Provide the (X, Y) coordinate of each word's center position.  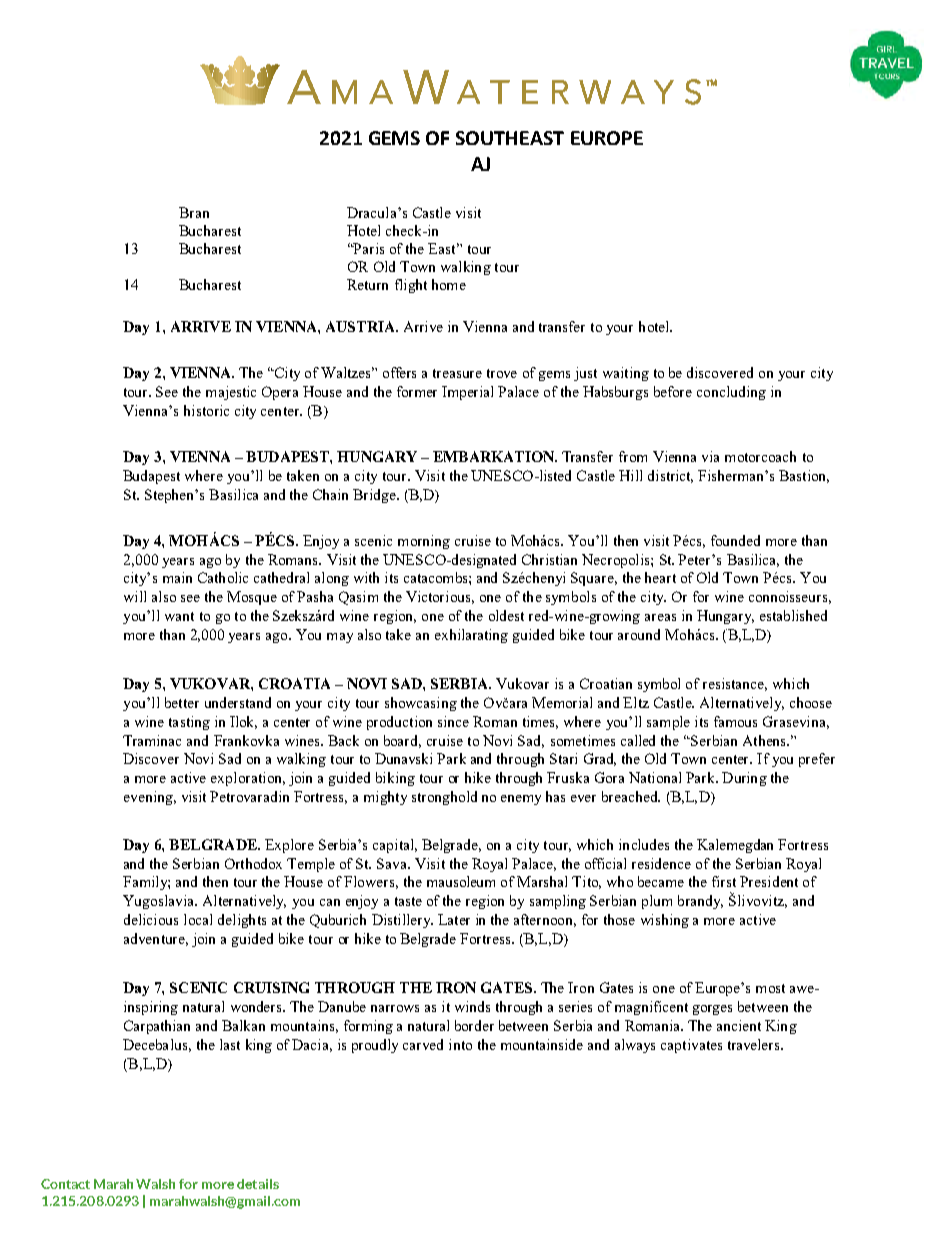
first (724, 881)
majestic (231, 393)
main (177, 577)
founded (735, 540)
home (449, 284)
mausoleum (461, 881)
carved (423, 1044)
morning (424, 542)
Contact (65, 1184)
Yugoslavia (159, 902)
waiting (626, 374)
